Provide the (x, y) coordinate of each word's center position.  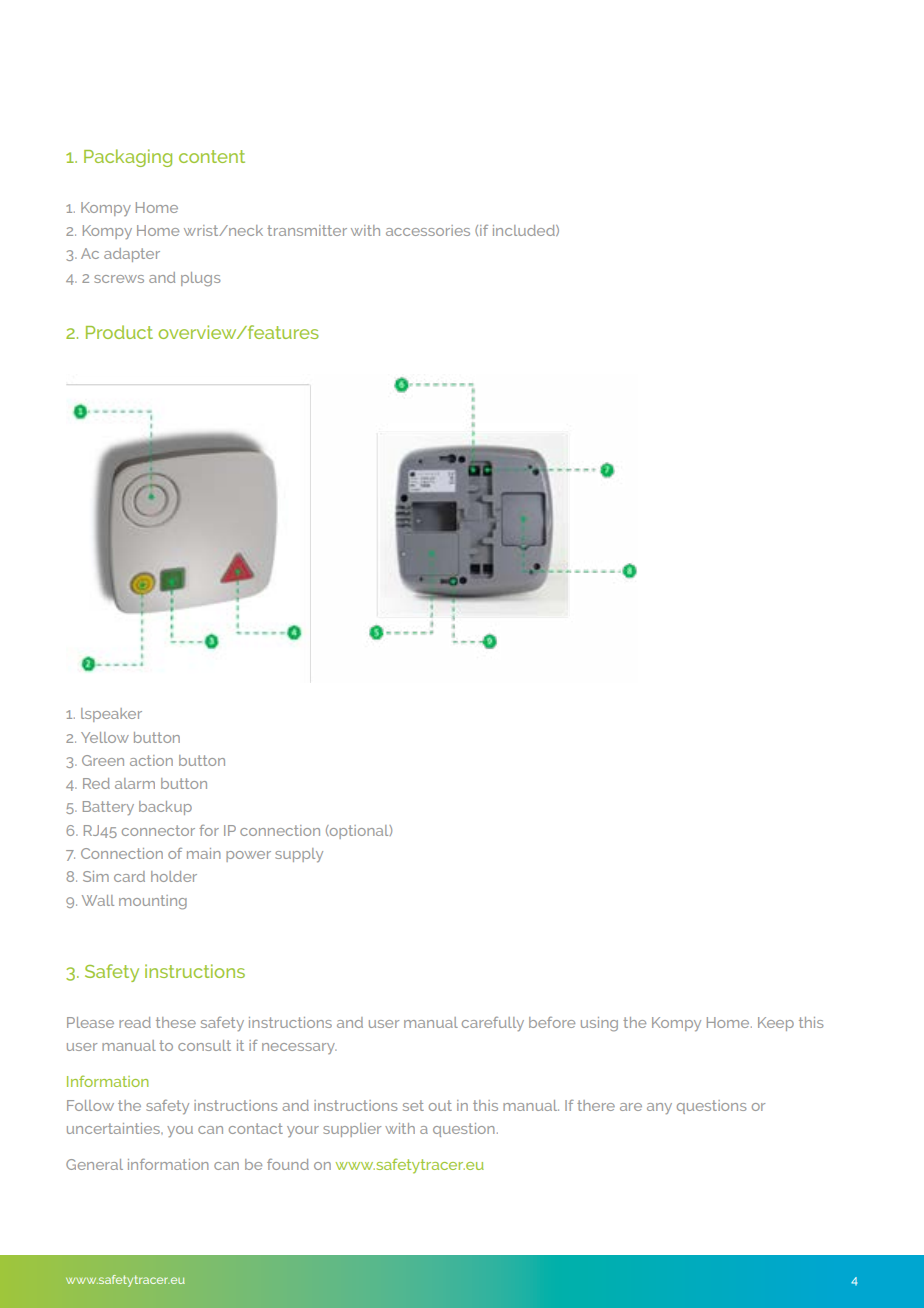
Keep (776, 1024)
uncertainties (114, 1128)
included (525, 230)
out (440, 1105)
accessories (428, 230)
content (212, 156)
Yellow (105, 737)
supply (299, 855)
